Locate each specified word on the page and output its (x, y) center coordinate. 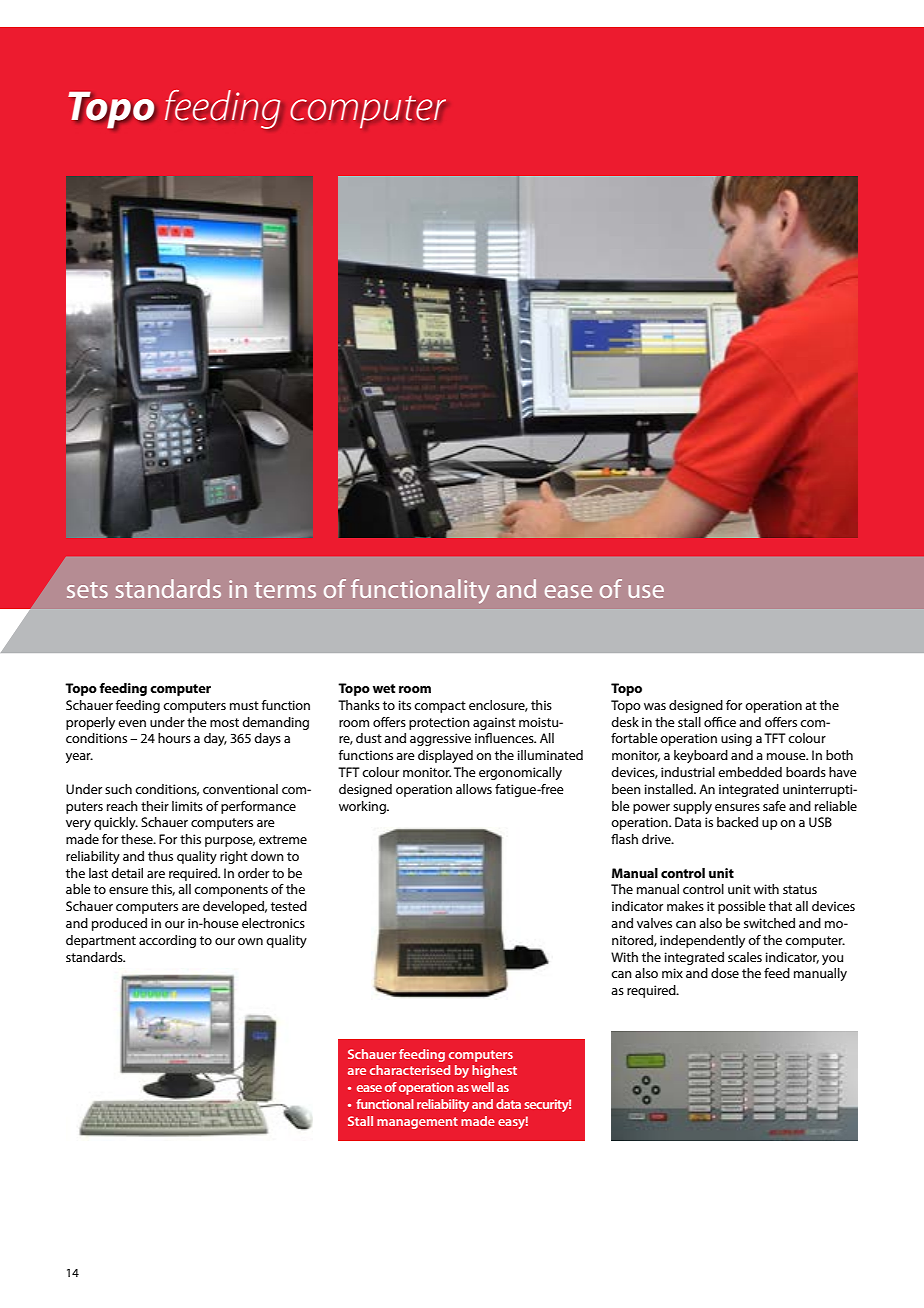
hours (174, 738)
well (482, 1087)
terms (285, 590)
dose (725, 973)
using (736, 739)
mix (672, 973)
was (655, 706)
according (167, 941)
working (363, 807)
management (417, 1123)
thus (160, 856)
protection (439, 723)
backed (737, 822)
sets (87, 590)
